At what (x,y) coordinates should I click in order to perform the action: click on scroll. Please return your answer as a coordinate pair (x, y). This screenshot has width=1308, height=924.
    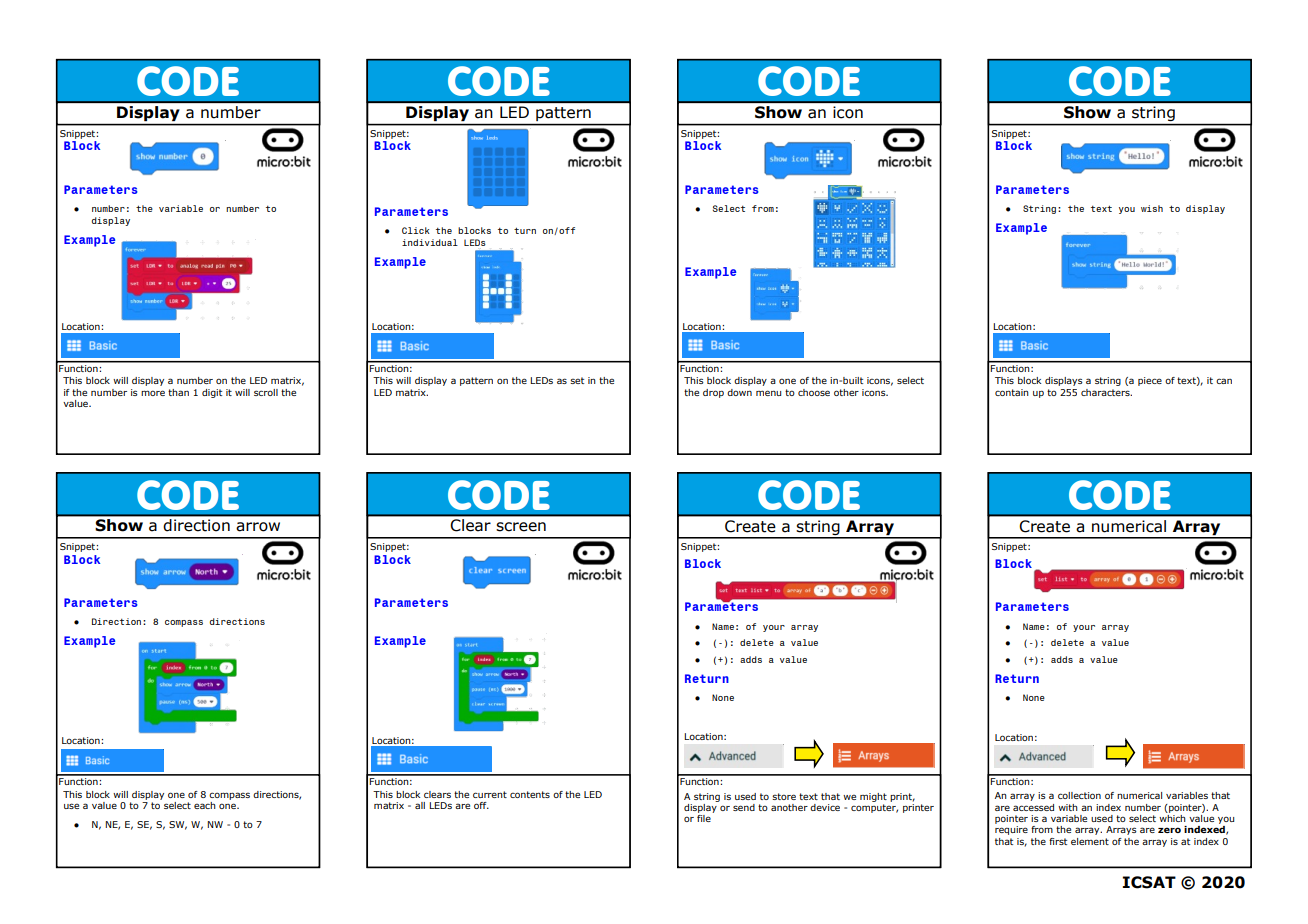
    Looking at the image, I should click on (266, 392).
